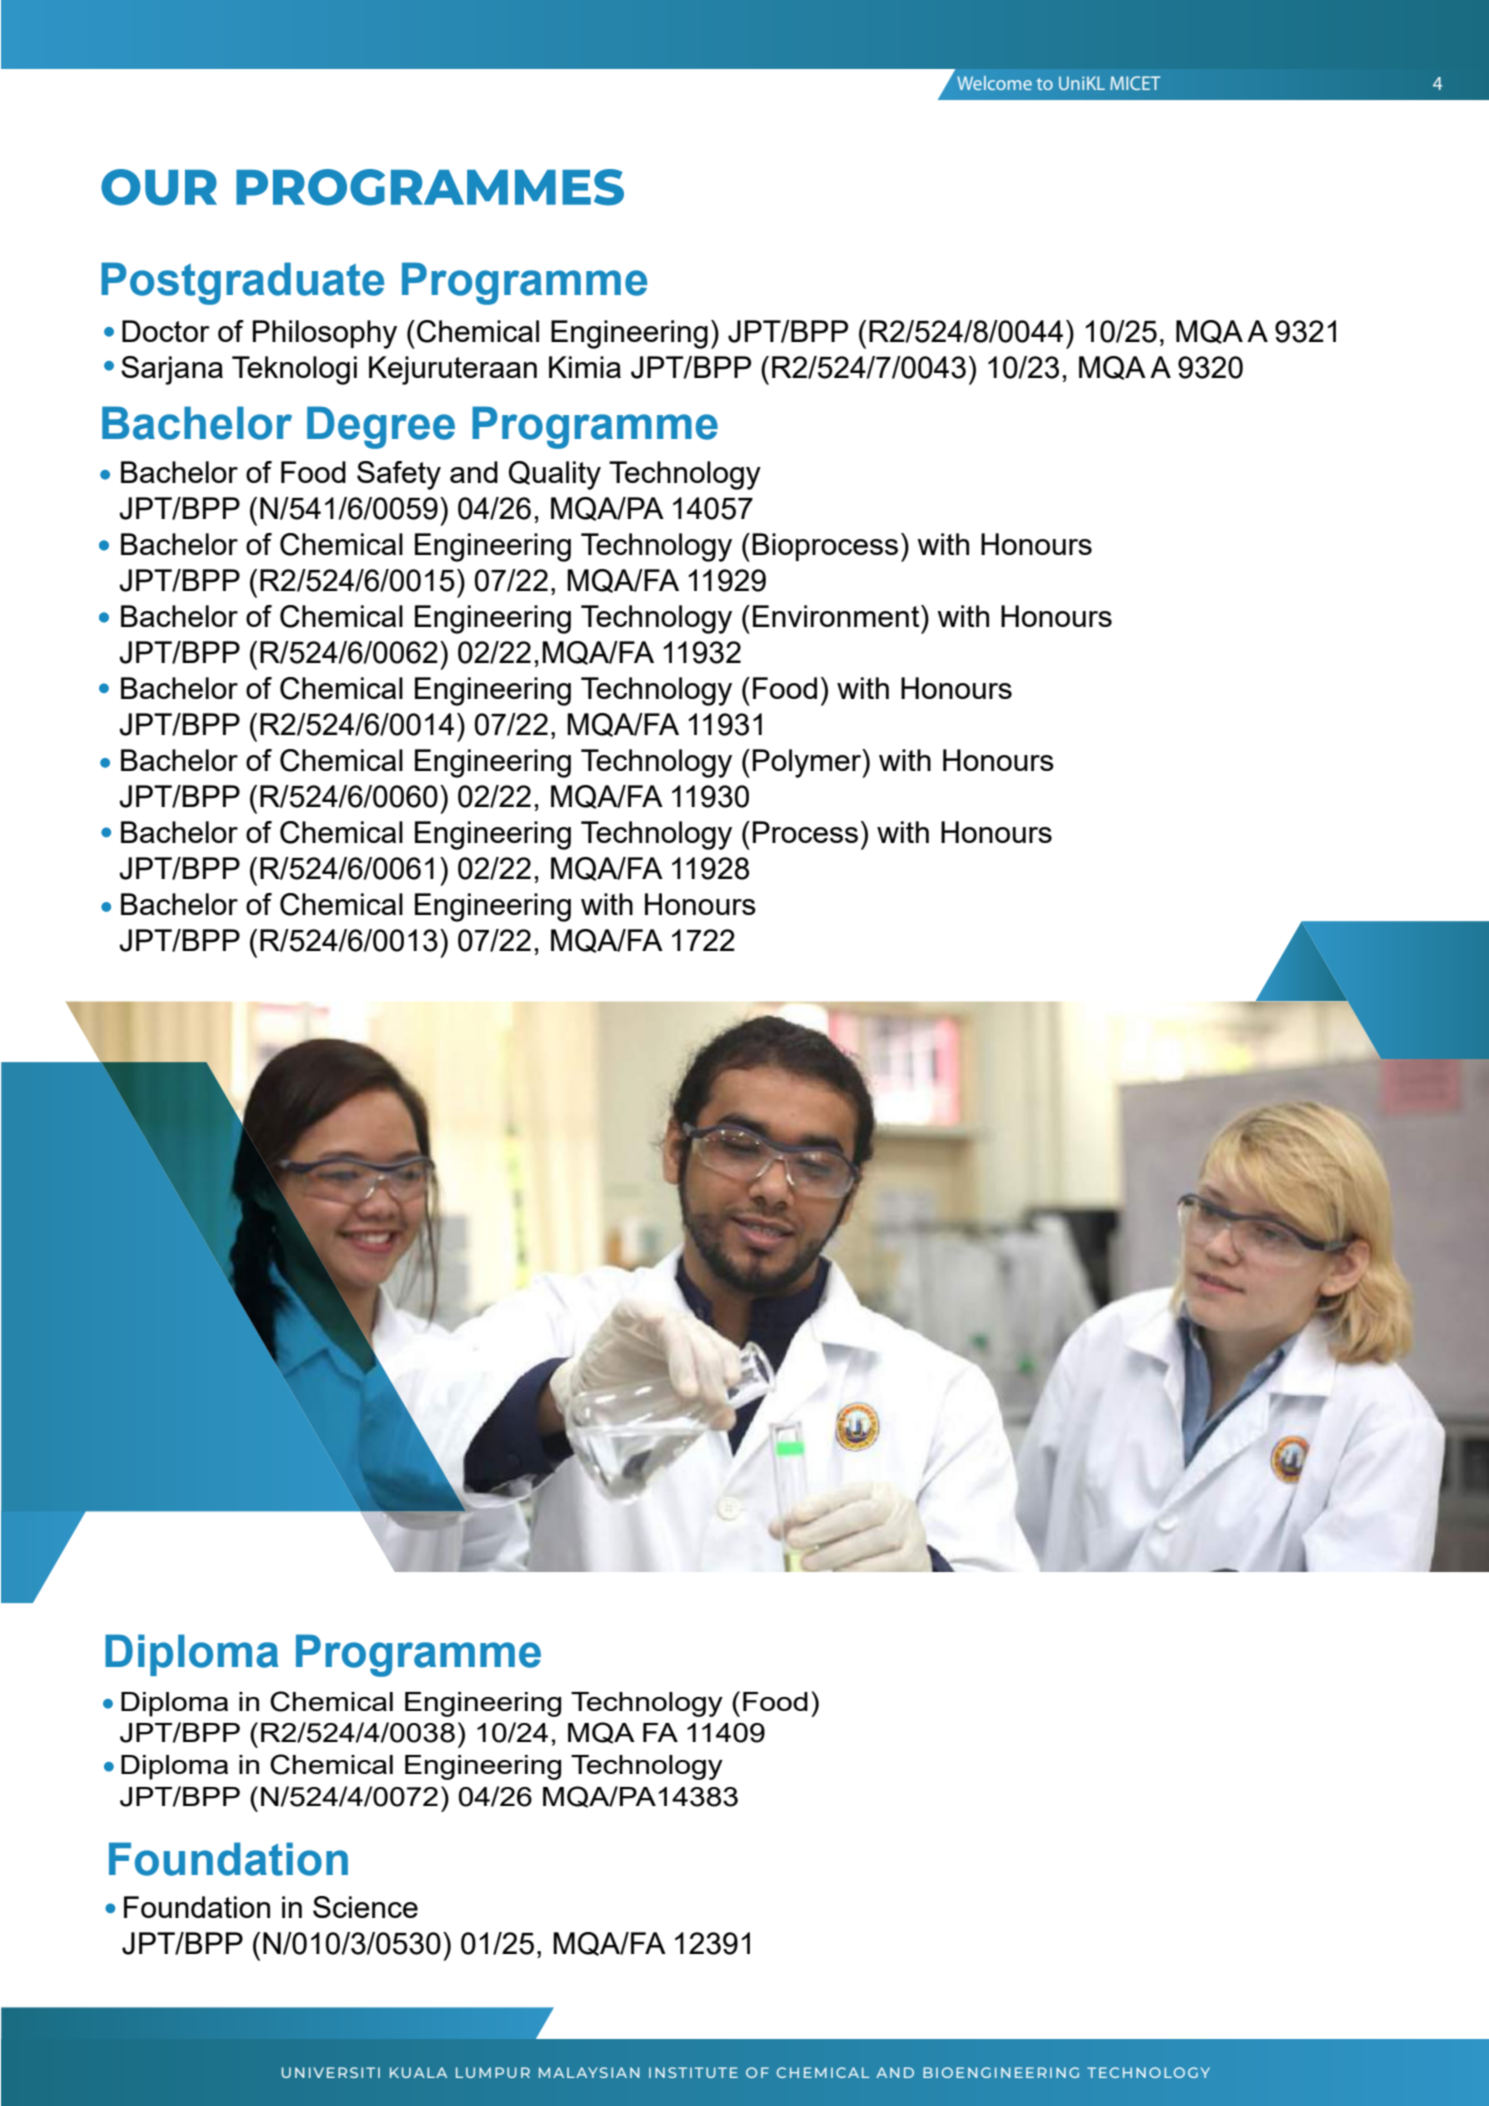 This screenshot has height=2106, width=1489. Describe the element at coordinates (994, 83) in the screenshot. I see `Welcome` at that location.
